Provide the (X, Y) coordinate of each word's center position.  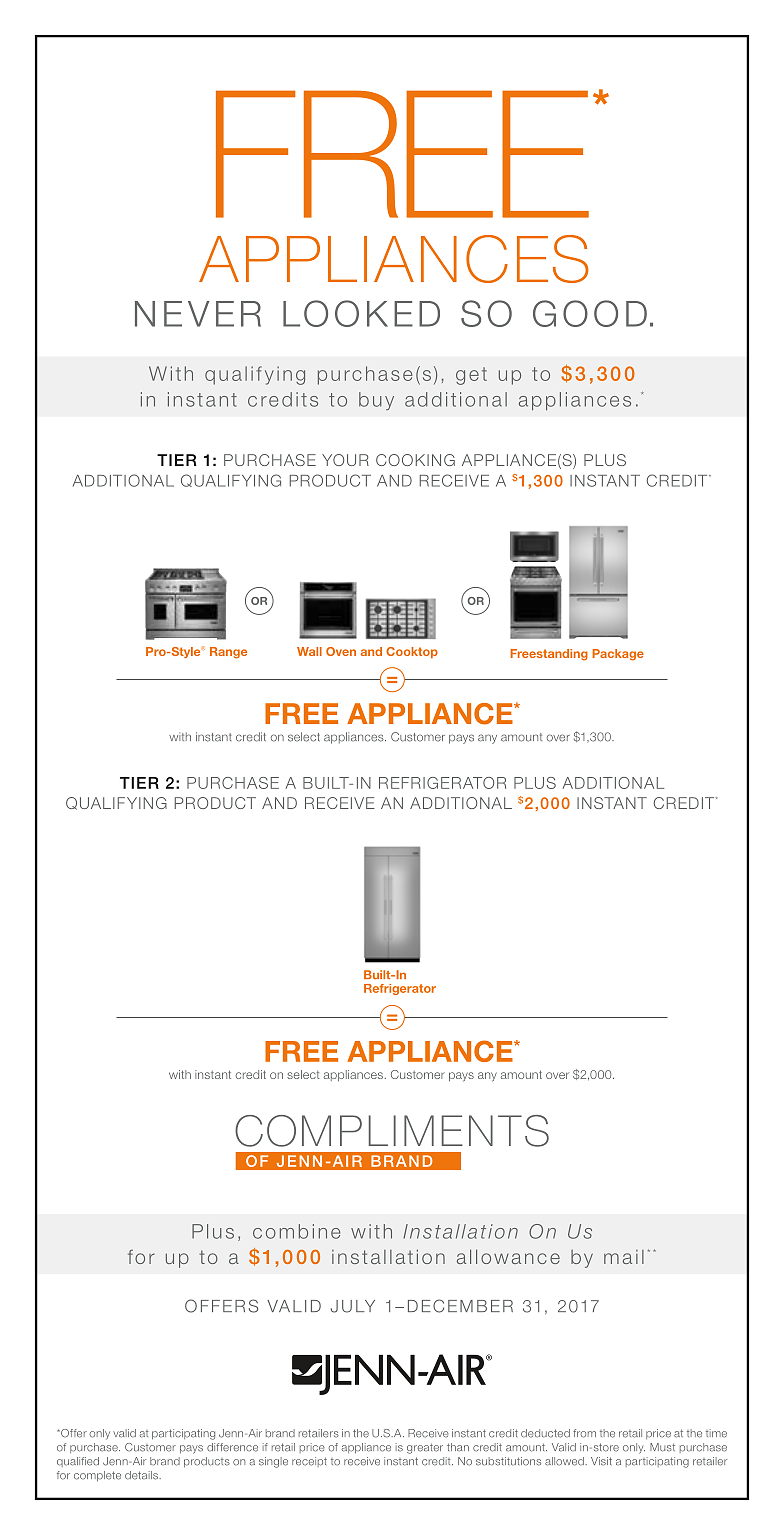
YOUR (345, 460)
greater (425, 1448)
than (458, 1447)
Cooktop (412, 652)
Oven (341, 651)
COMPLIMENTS (392, 1131)
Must (662, 1447)
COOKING (415, 460)
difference (232, 1447)
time (716, 1433)
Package (618, 655)
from (584, 1433)
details (142, 1475)
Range (228, 653)
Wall (309, 651)
